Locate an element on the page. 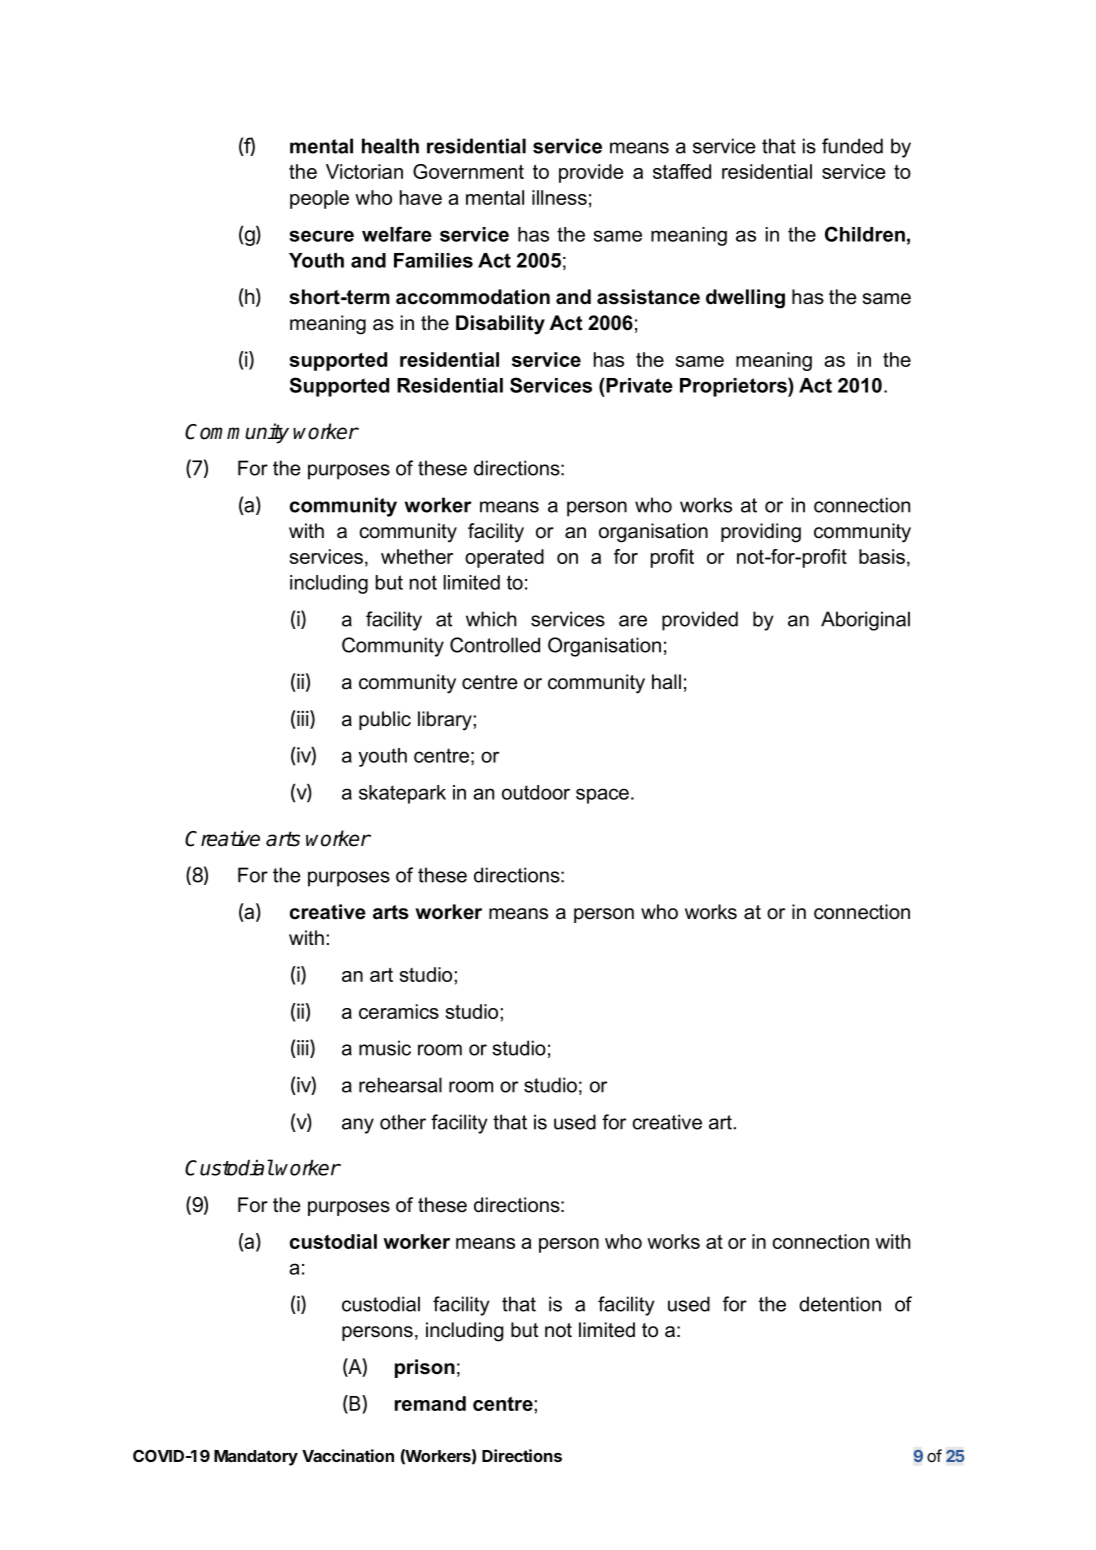  funded is located at coordinates (852, 146).
